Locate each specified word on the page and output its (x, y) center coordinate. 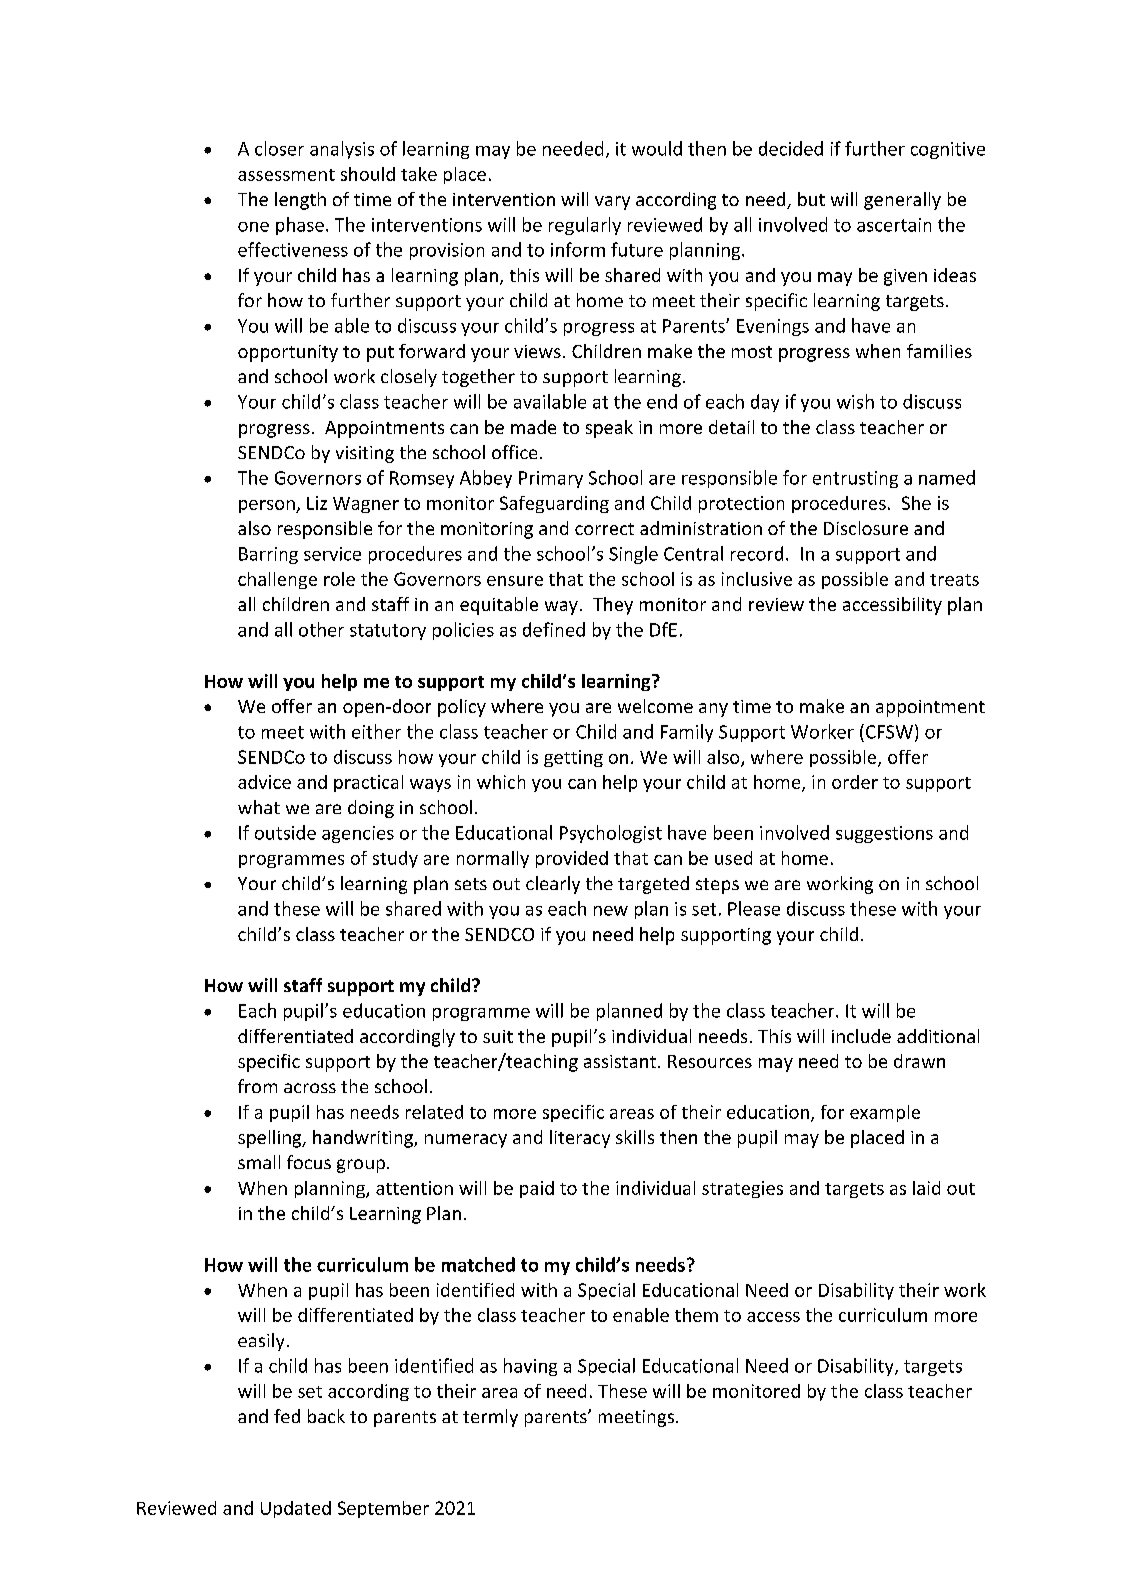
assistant (620, 1061)
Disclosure (866, 528)
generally (902, 201)
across (310, 1088)
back (326, 1416)
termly (490, 1418)
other (321, 629)
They (613, 606)
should (368, 174)
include (861, 1036)
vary (612, 203)
